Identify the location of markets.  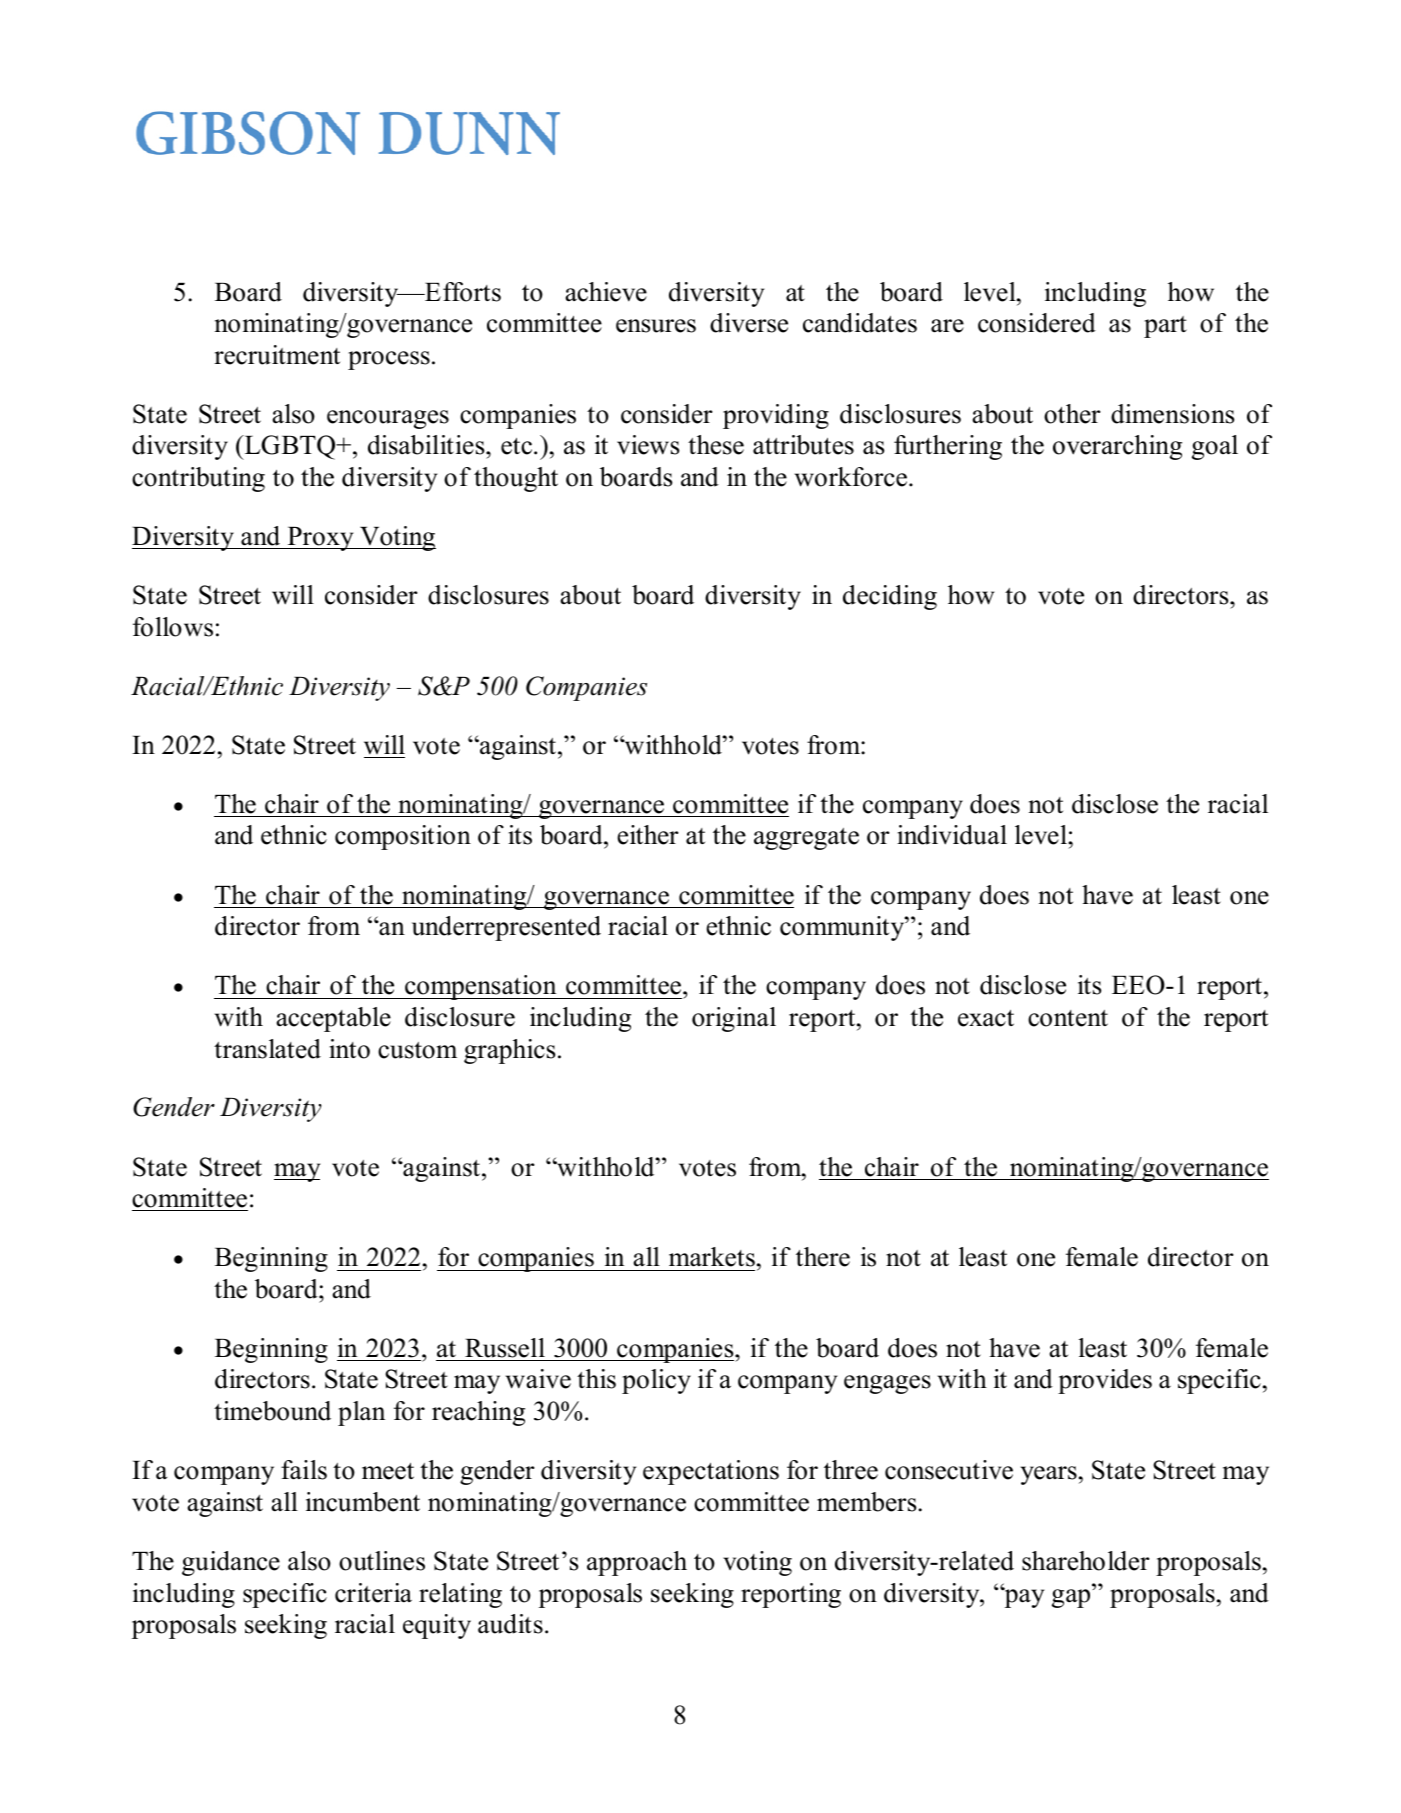
(712, 1257).
